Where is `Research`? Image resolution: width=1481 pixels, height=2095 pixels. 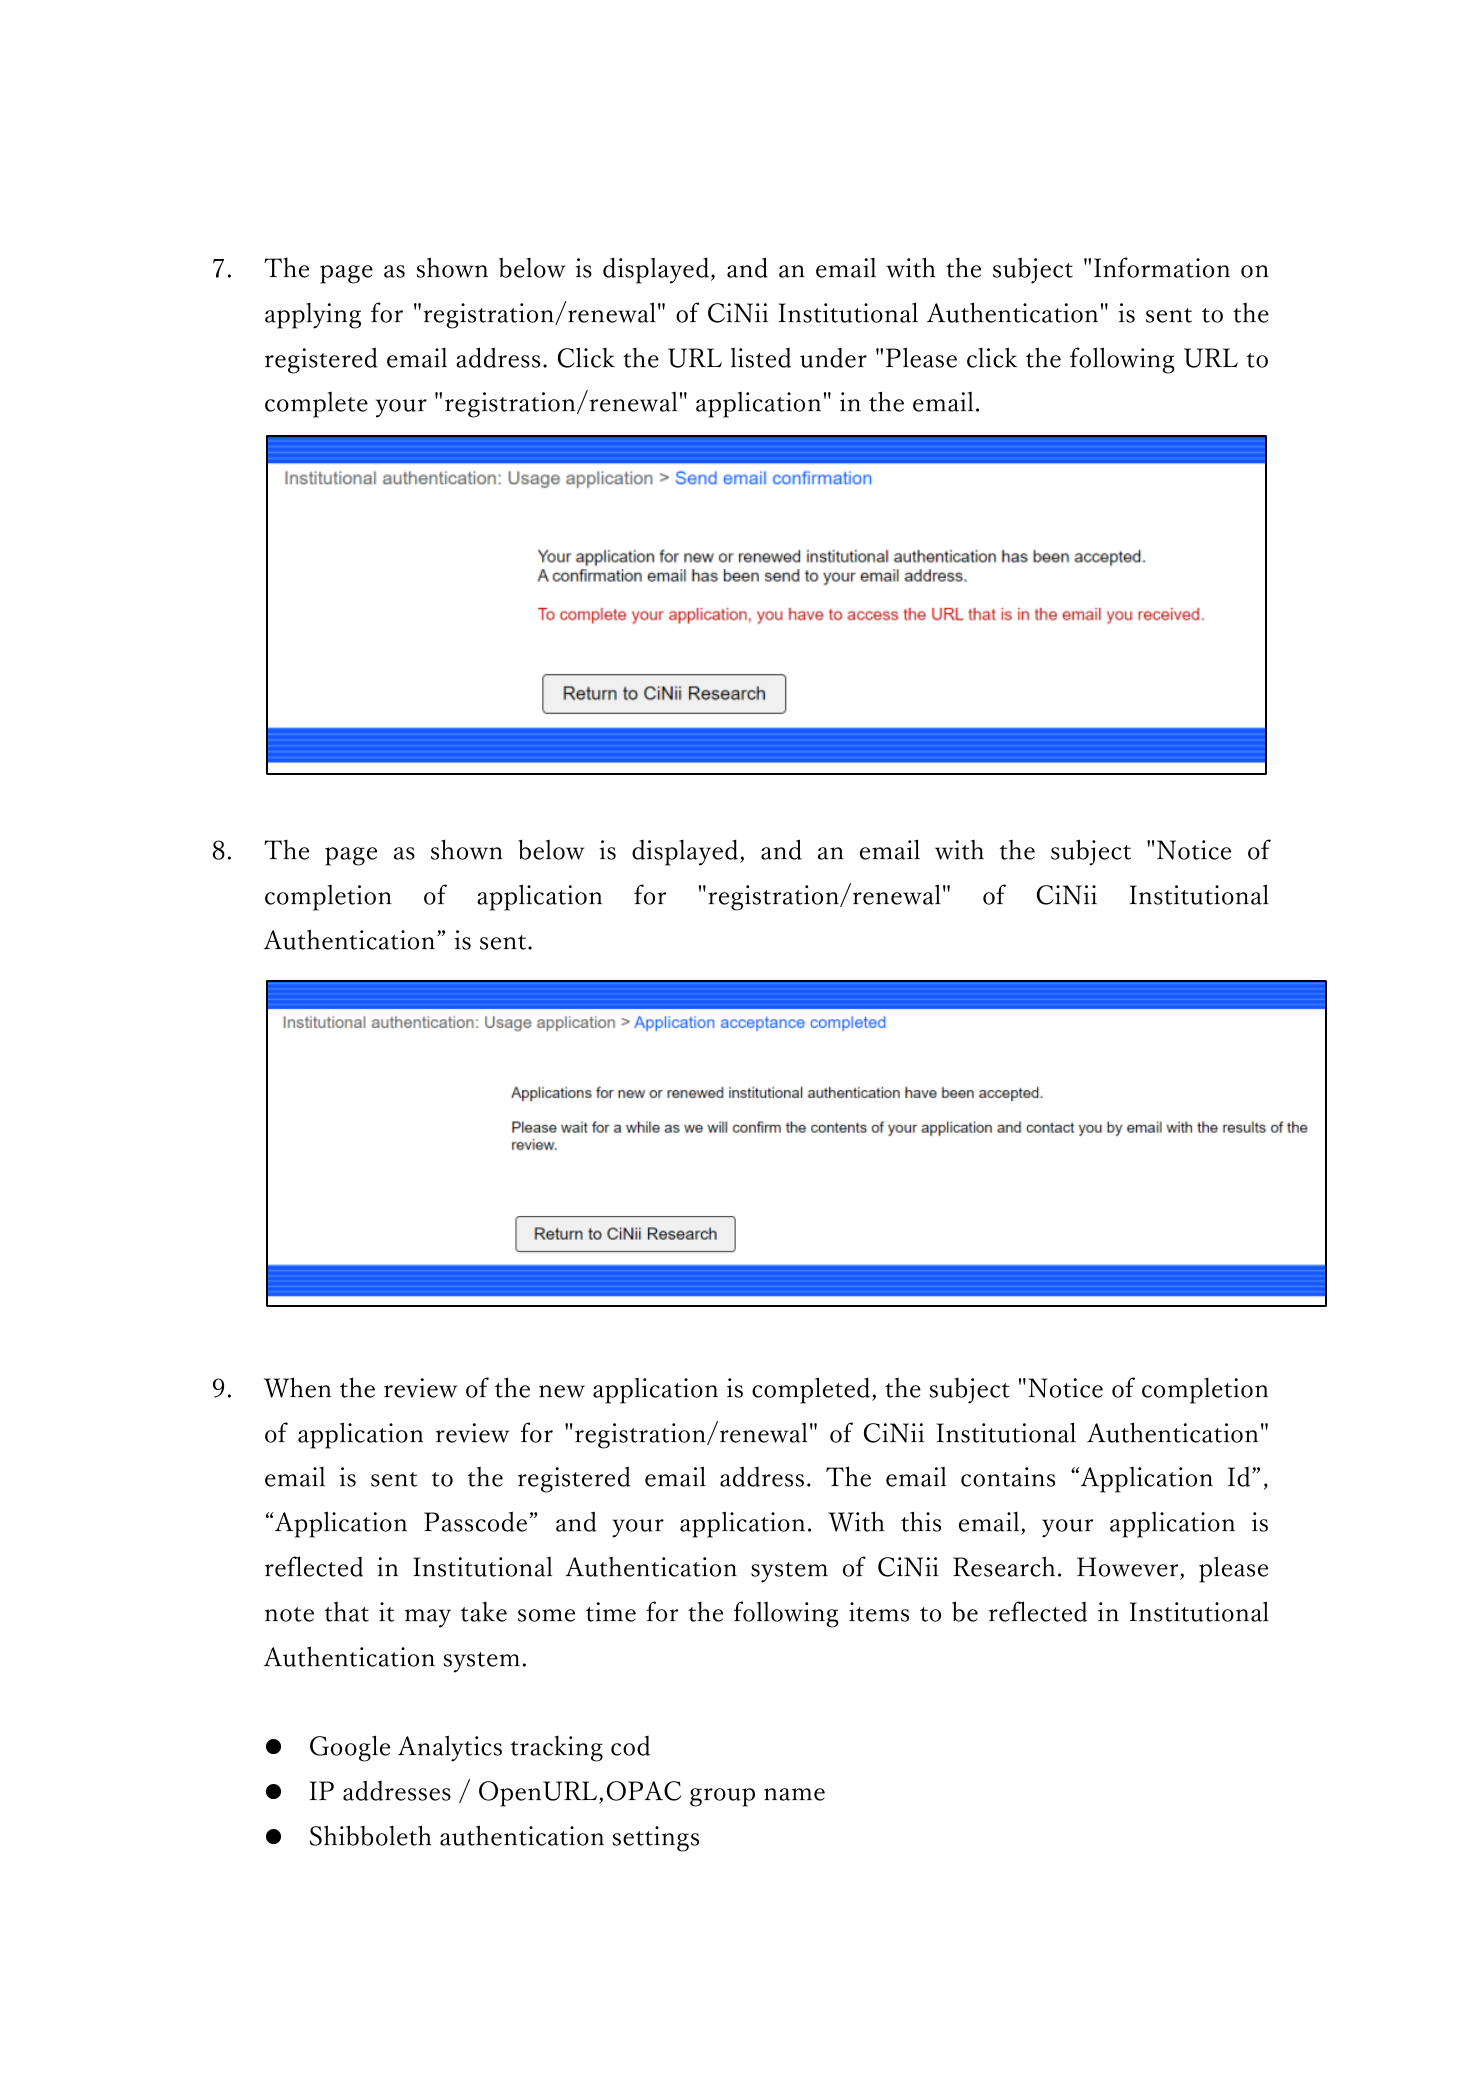 Research is located at coordinates (1004, 1566).
